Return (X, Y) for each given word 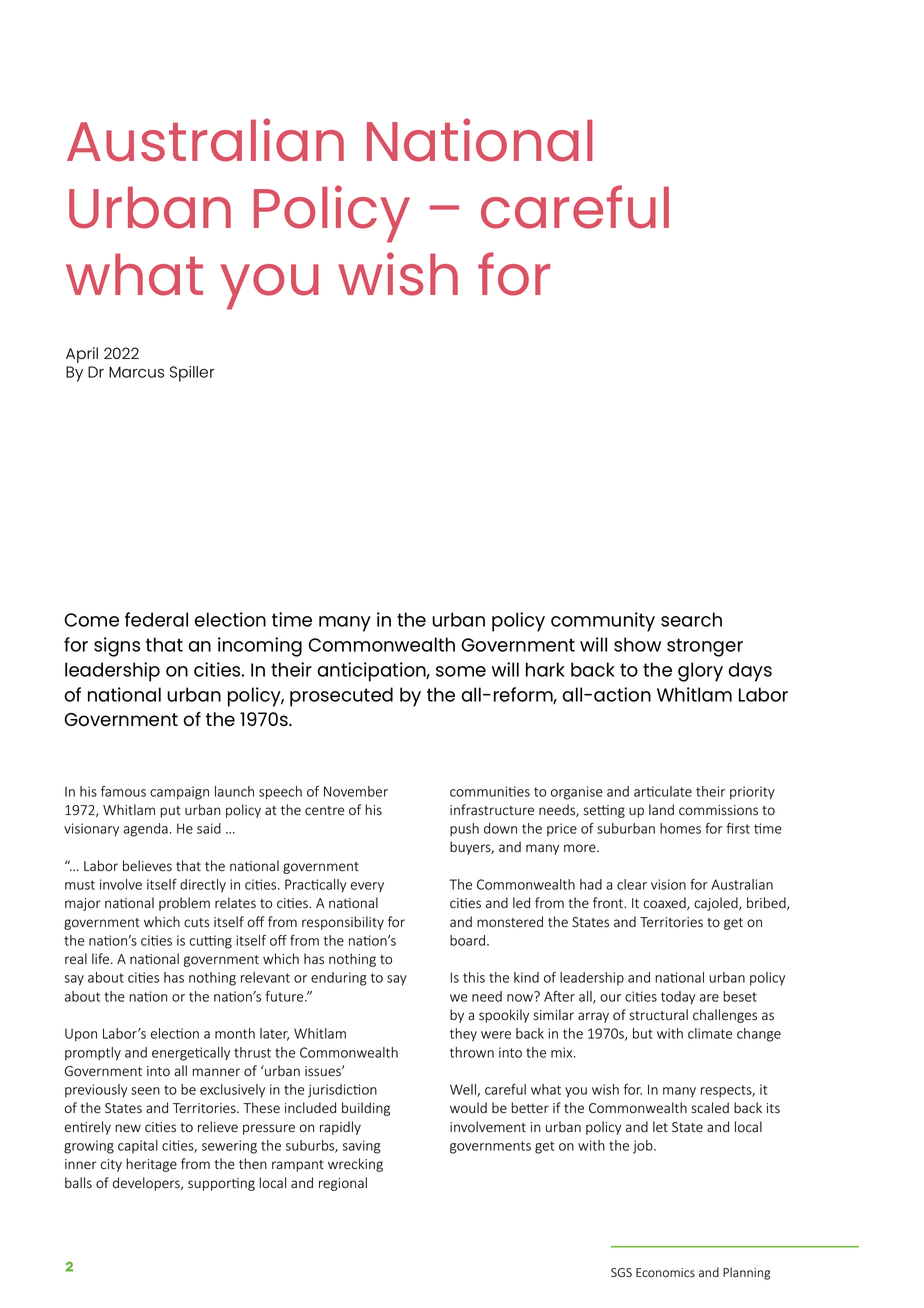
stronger (705, 647)
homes (680, 828)
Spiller (192, 374)
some (461, 671)
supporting (221, 1184)
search (691, 619)
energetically (191, 1054)
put (170, 812)
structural (658, 1015)
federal (156, 619)
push (464, 829)
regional (343, 1184)
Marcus (136, 372)
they (463, 1035)
